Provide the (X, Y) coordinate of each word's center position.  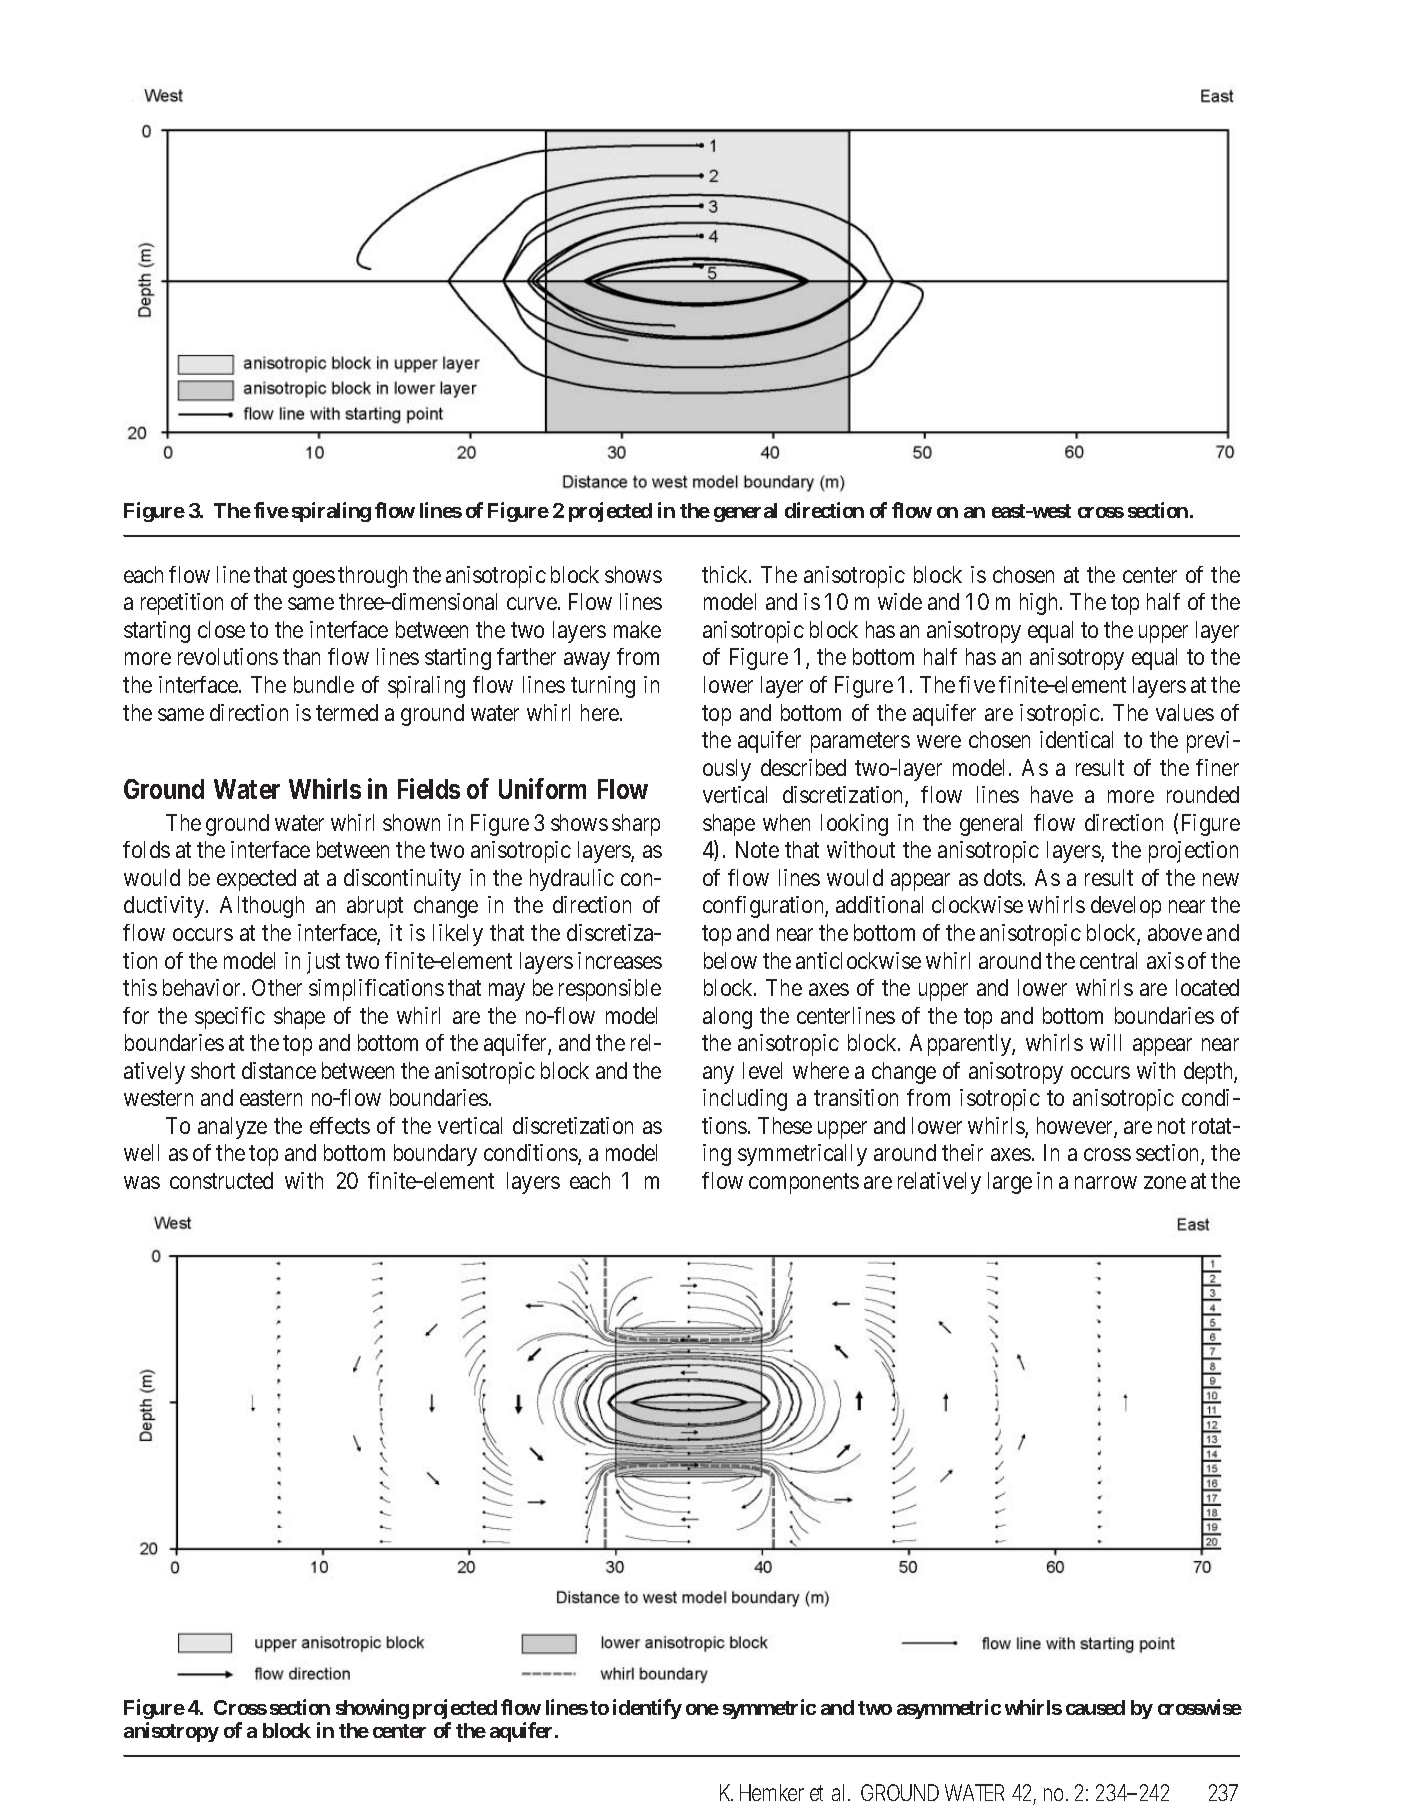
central (1108, 960)
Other (277, 987)
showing (372, 1709)
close (221, 629)
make (637, 629)
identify (647, 1709)
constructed (221, 1180)
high (1040, 604)
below (730, 960)
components (804, 1184)
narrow (1106, 1183)
